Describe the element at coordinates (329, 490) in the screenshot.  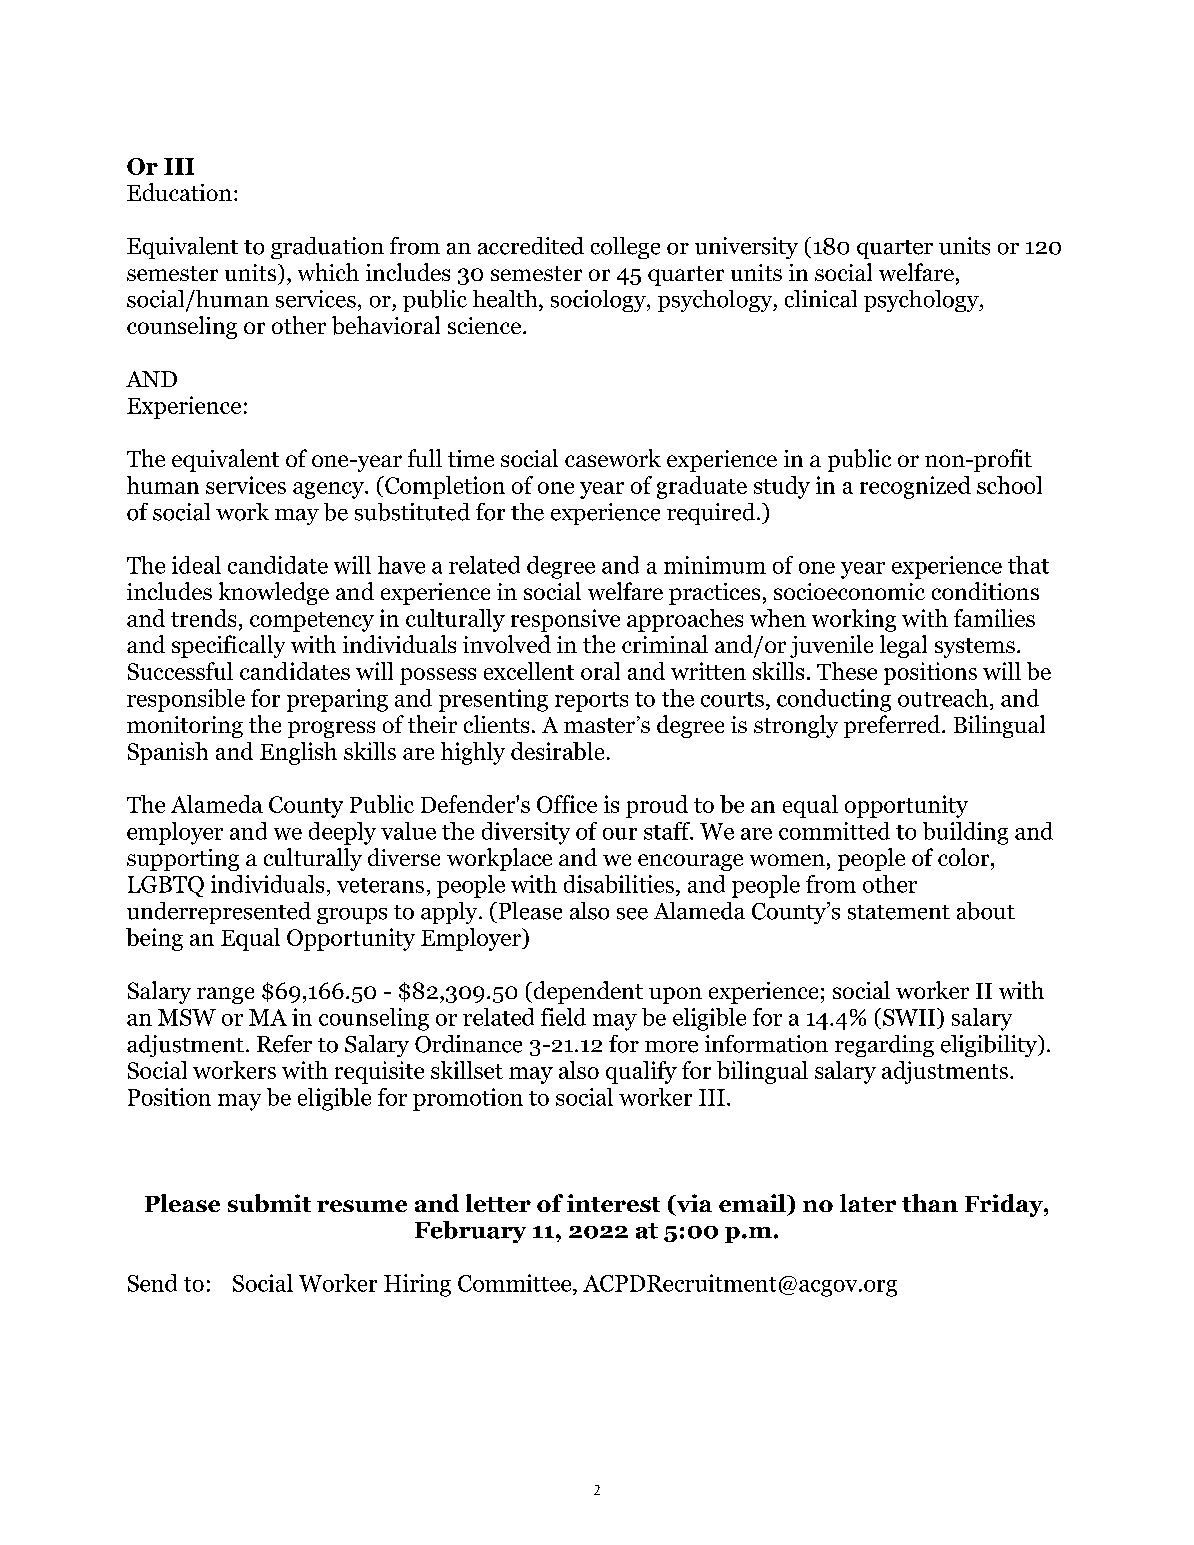
I see `agency` at that location.
